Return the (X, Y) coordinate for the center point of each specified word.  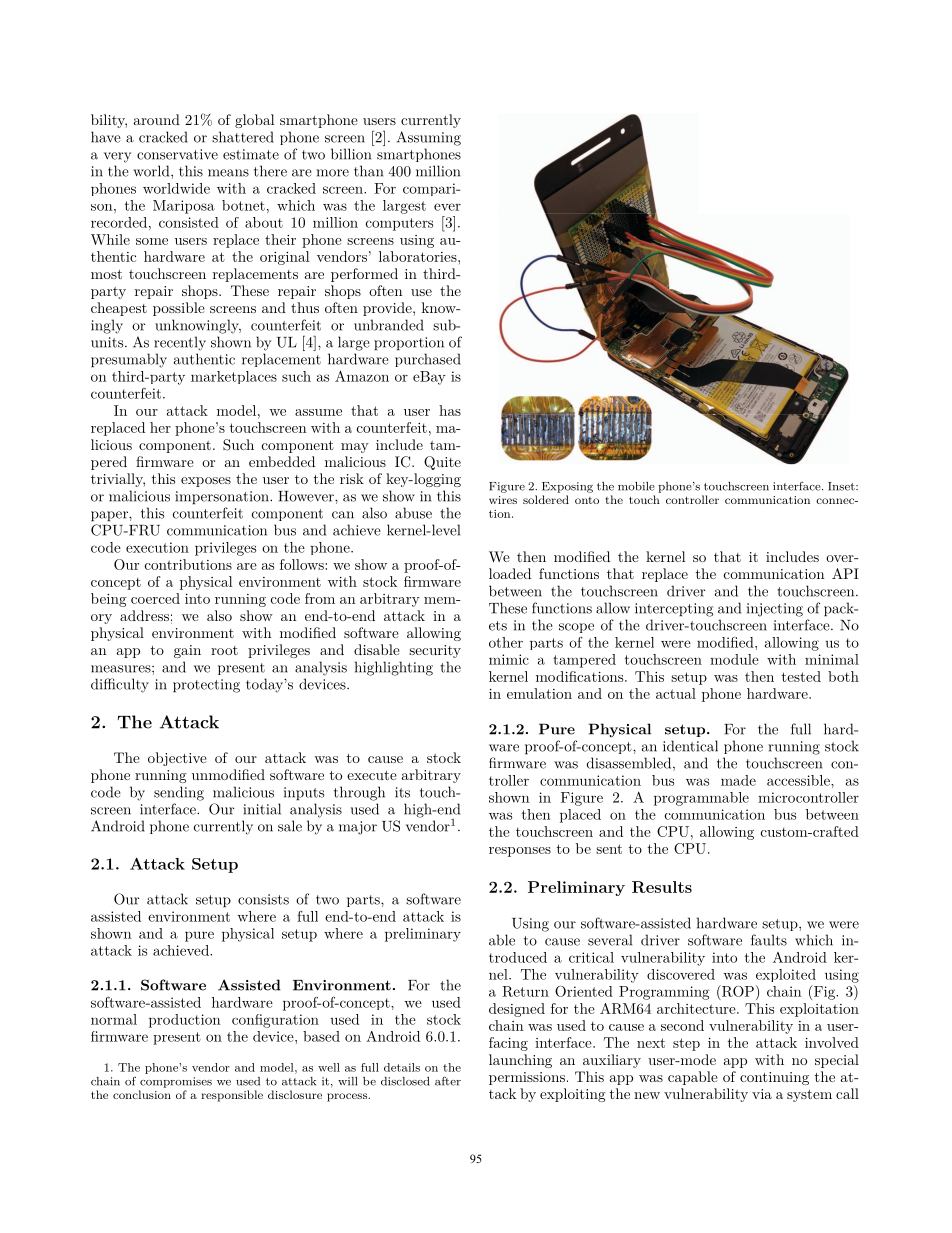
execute (372, 775)
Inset (842, 486)
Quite (442, 463)
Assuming (429, 138)
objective (177, 759)
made (738, 780)
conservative (177, 154)
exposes (206, 482)
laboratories (419, 256)
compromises (176, 1082)
